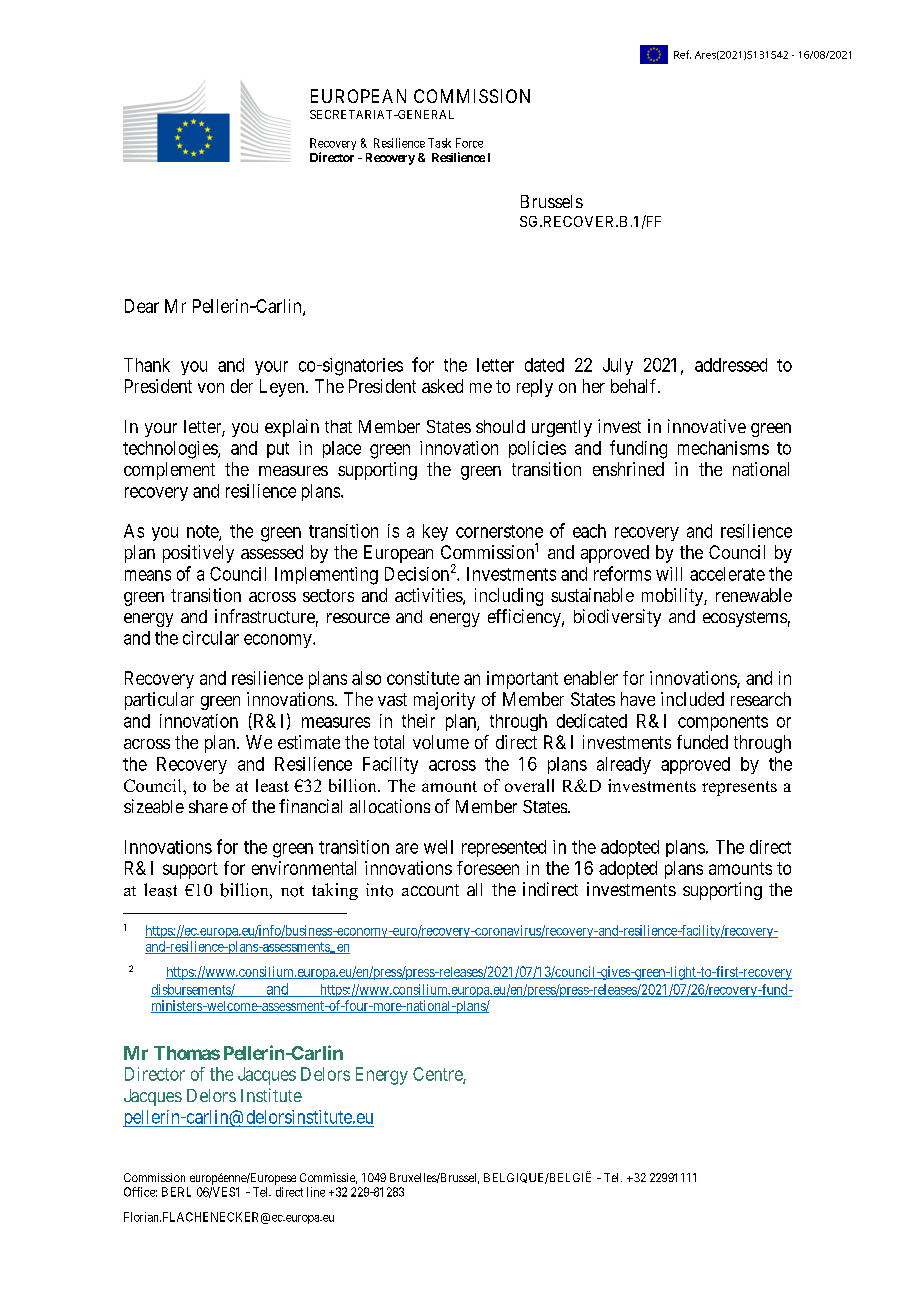  Describe the element at coordinates (469, 143) in the screenshot. I see `Force` at that location.
